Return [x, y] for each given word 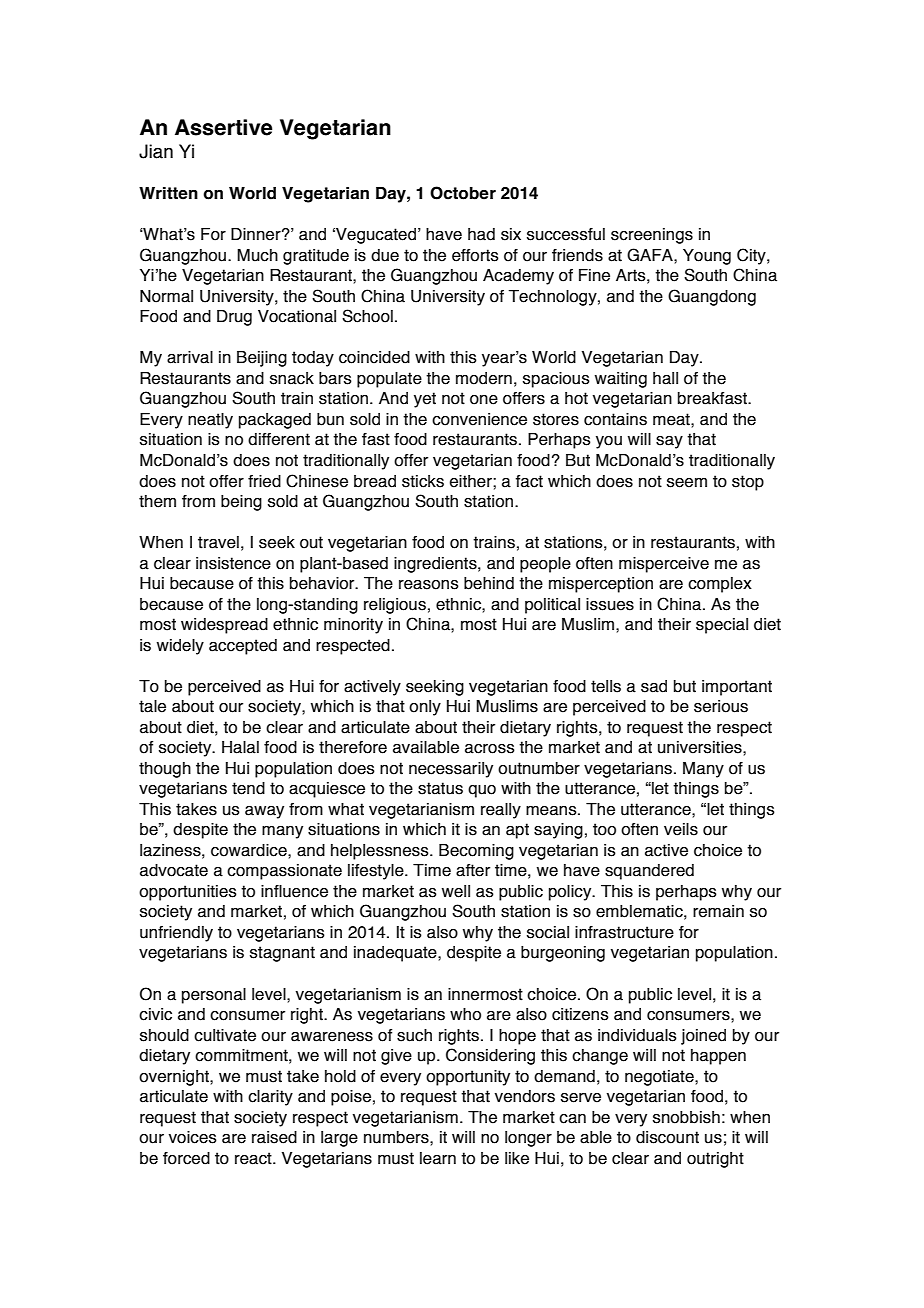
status [440, 788]
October [463, 193]
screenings [652, 236]
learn [438, 1158]
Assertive [223, 127]
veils [681, 829]
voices [193, 1137]
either [472, 481]
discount [667, 1137]
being [241, 503]
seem [687, 483]
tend [248, 788]
